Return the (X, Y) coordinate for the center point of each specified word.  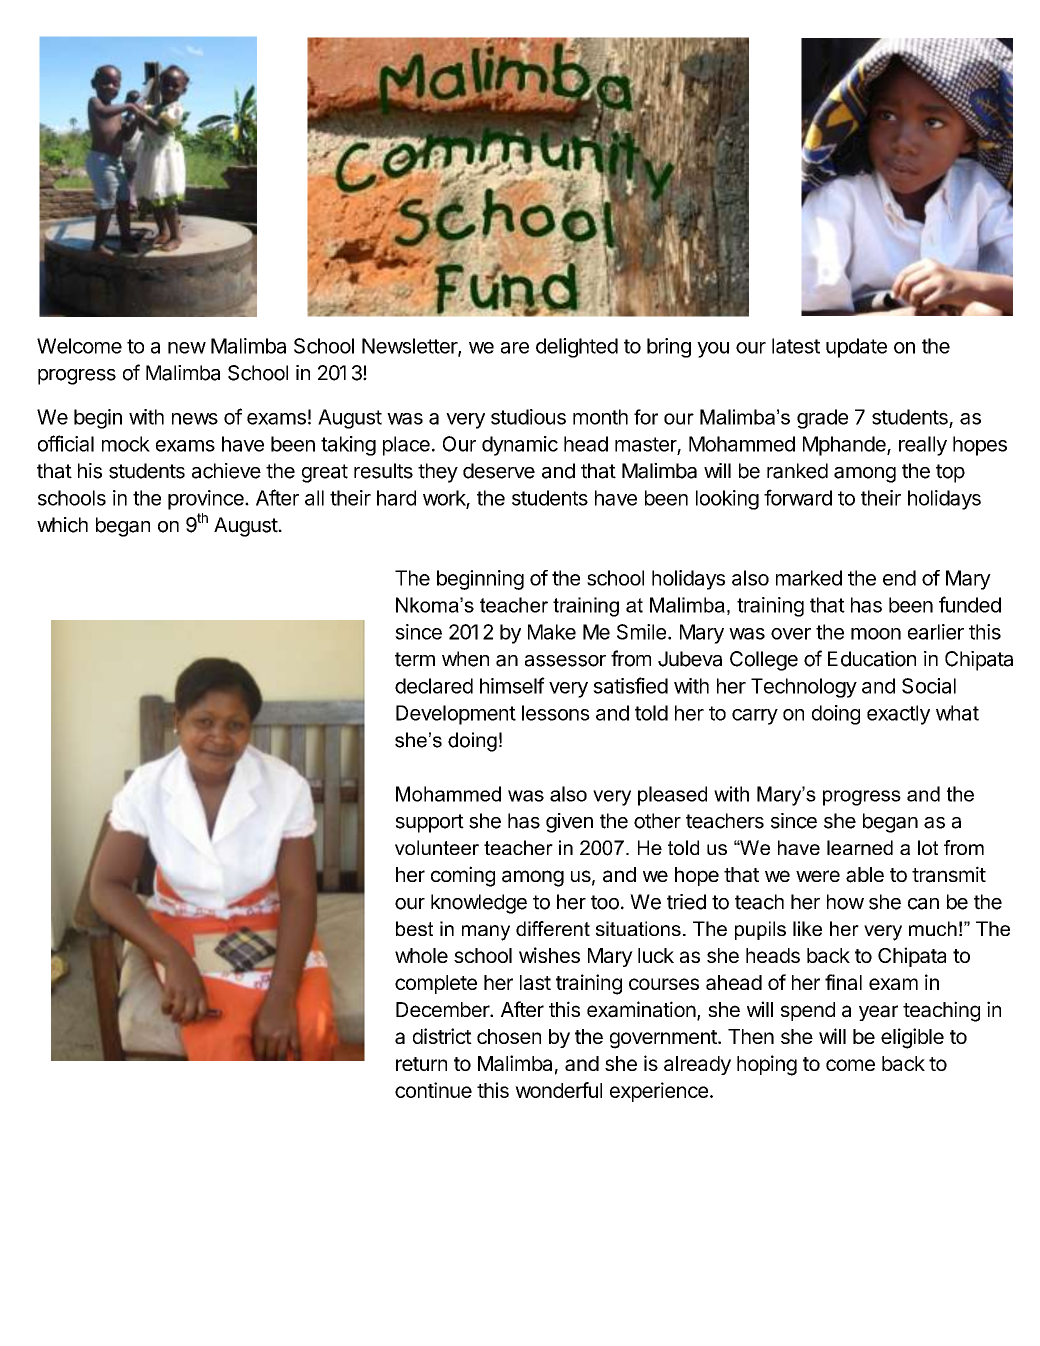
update (856, 348)
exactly (898, 715)
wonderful (558, 1090)
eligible (912, 1038)
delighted (577, 348)
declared (434, 686)
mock (126, 444)
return (421, 1064)
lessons (556, 713)
